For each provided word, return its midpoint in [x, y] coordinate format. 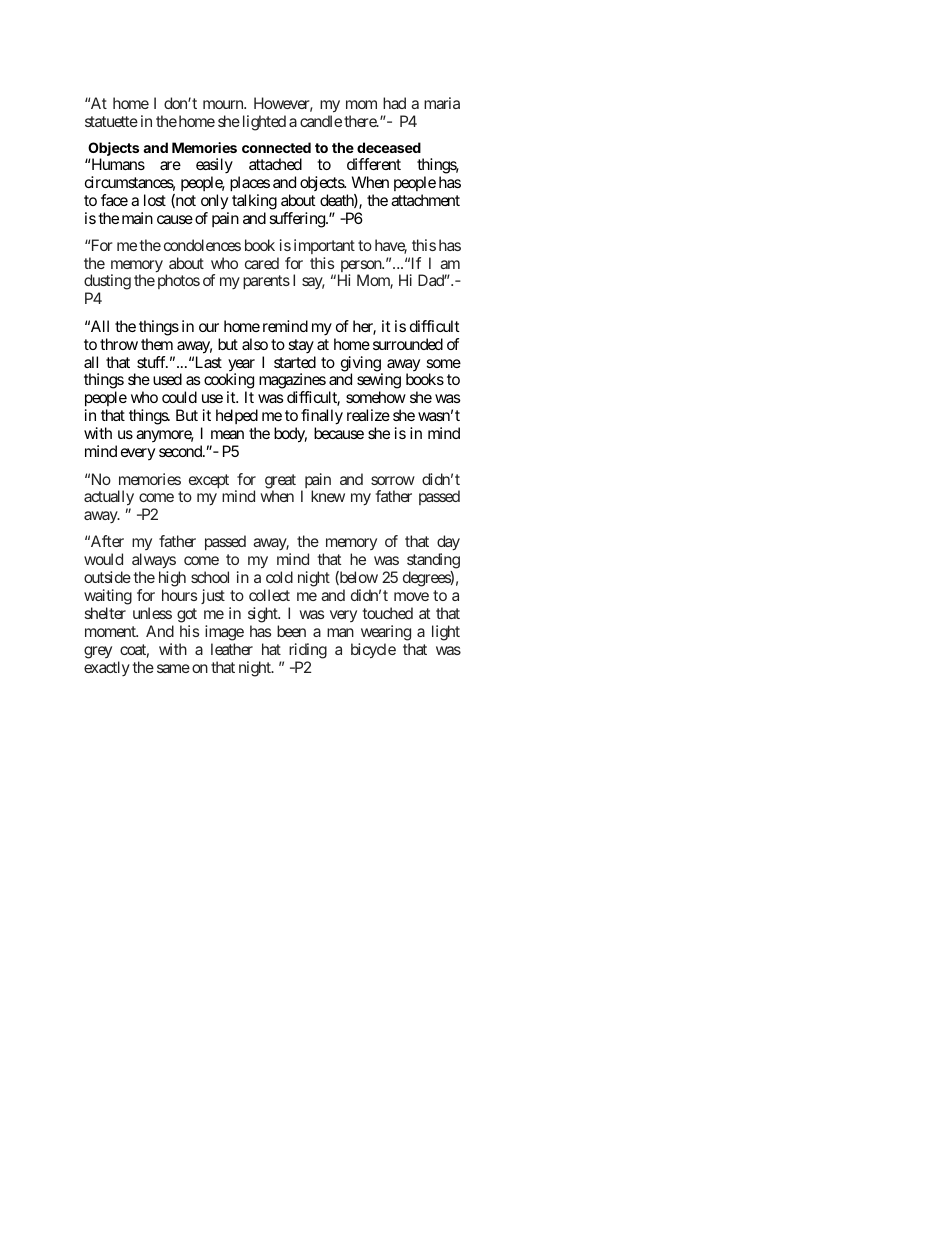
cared [262, 263]
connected [276, 147]
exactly [107, 668]
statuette [111, 121]
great [280, 482]
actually [109, 498]
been [291, 631]
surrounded [408, 344]
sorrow [393, 480]
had [394, 103]
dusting [107, 283]
